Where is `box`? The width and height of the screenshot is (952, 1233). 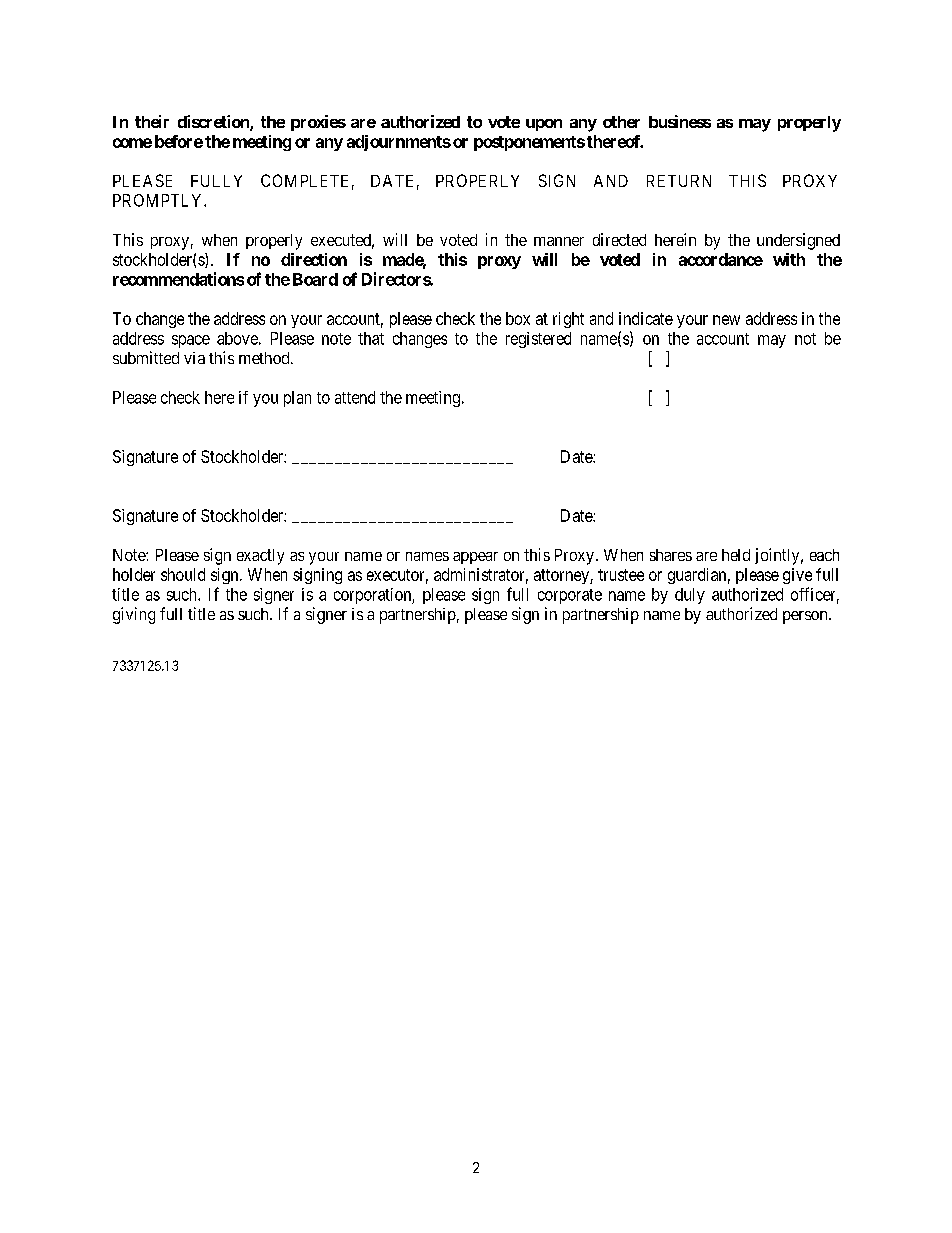 box is located at coordinates (518, 318).
